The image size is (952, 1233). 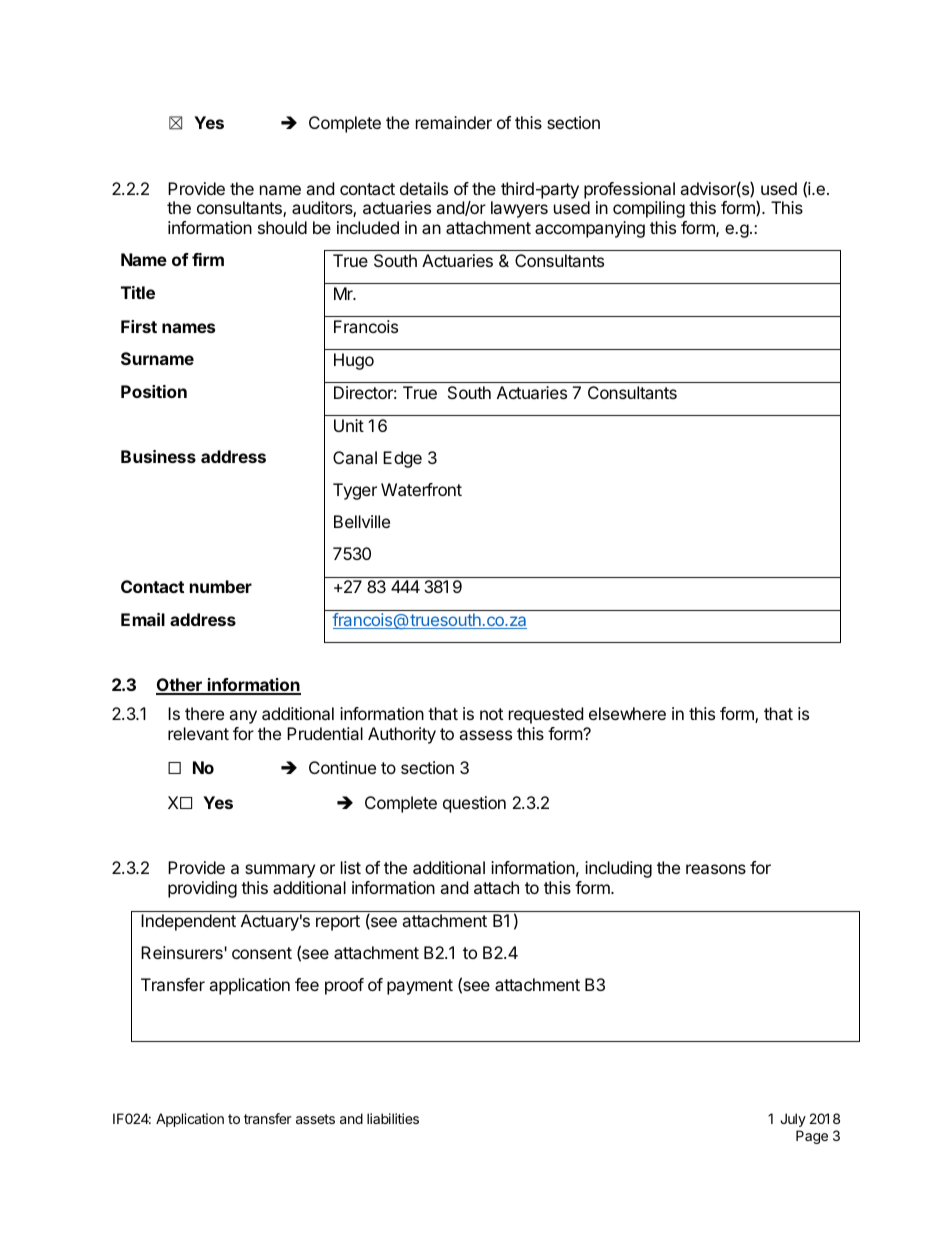 I want to click on relevant, so click(x=198, y=733).
